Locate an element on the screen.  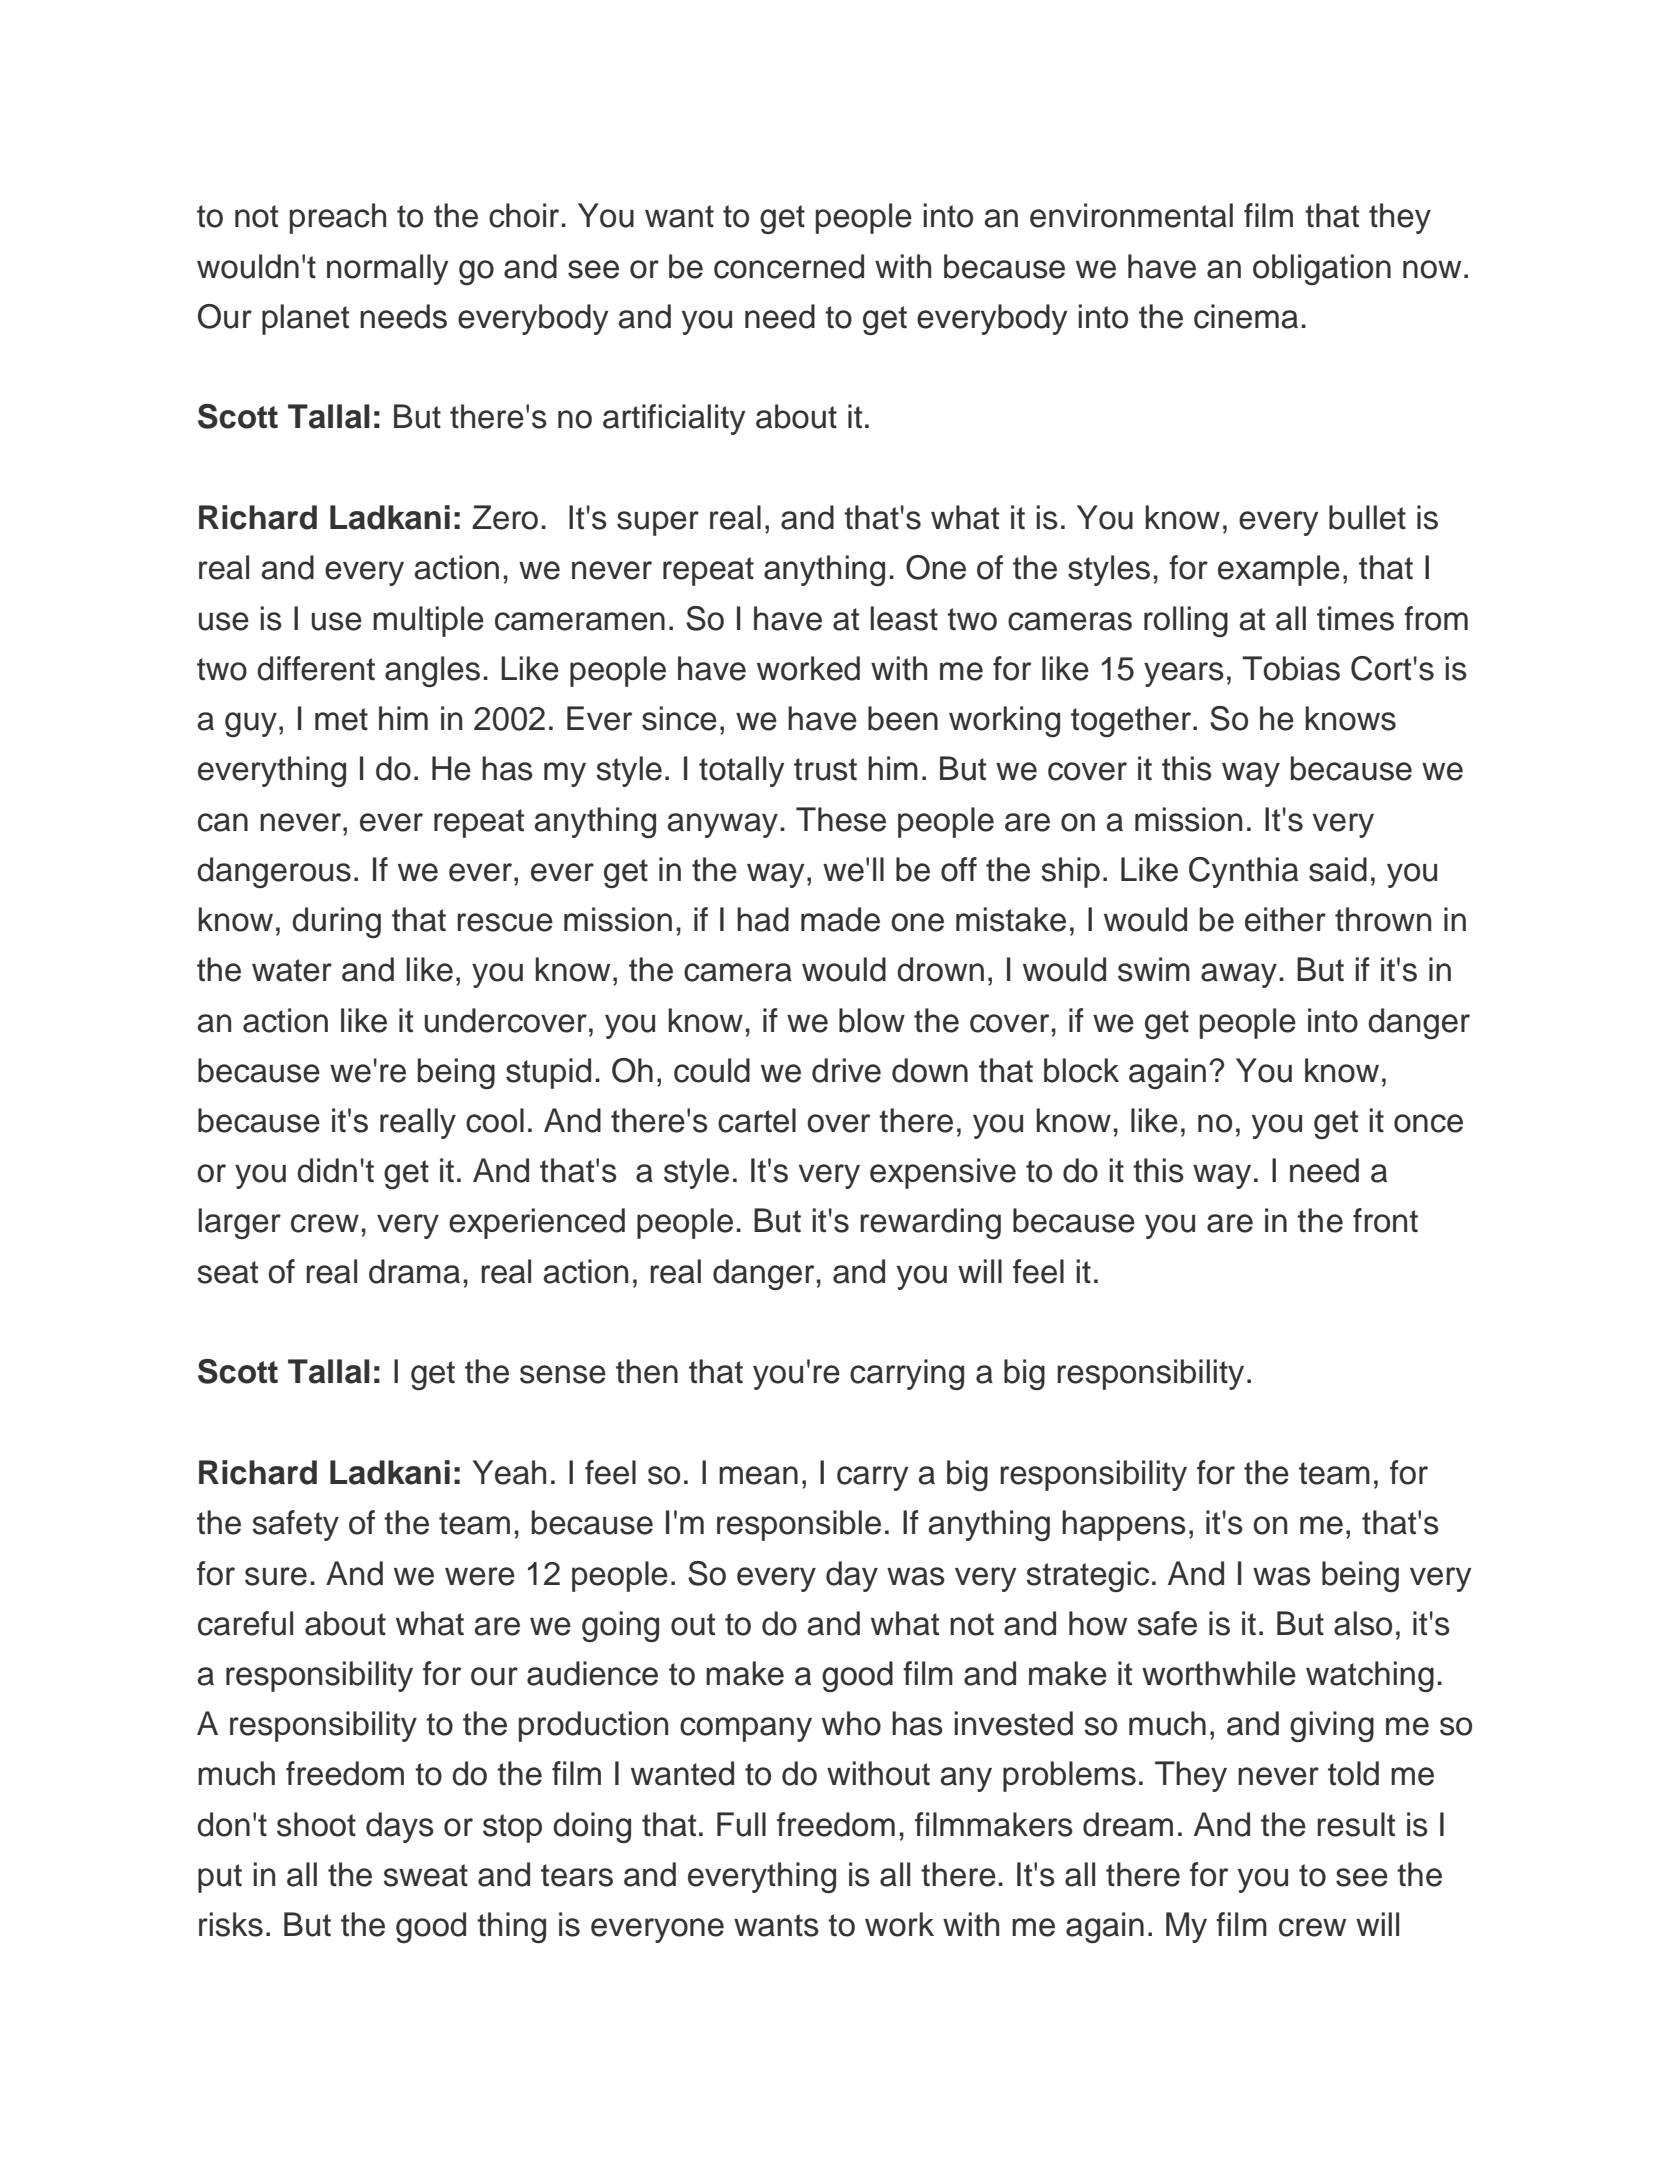
artificiality is located at coordinates (674, 419).
